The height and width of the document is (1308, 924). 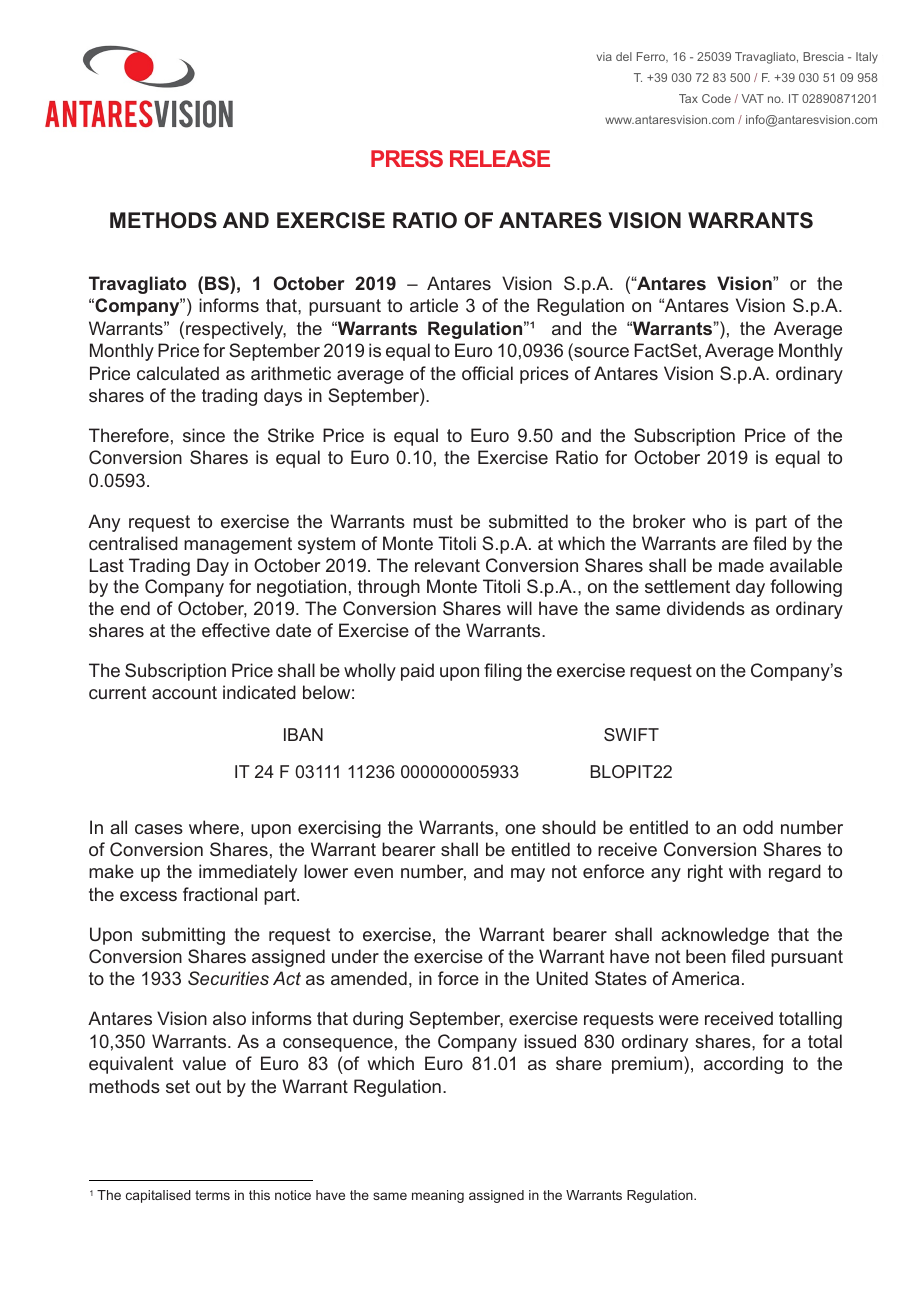 I want to click on effective, so click(x=236, y=630).
